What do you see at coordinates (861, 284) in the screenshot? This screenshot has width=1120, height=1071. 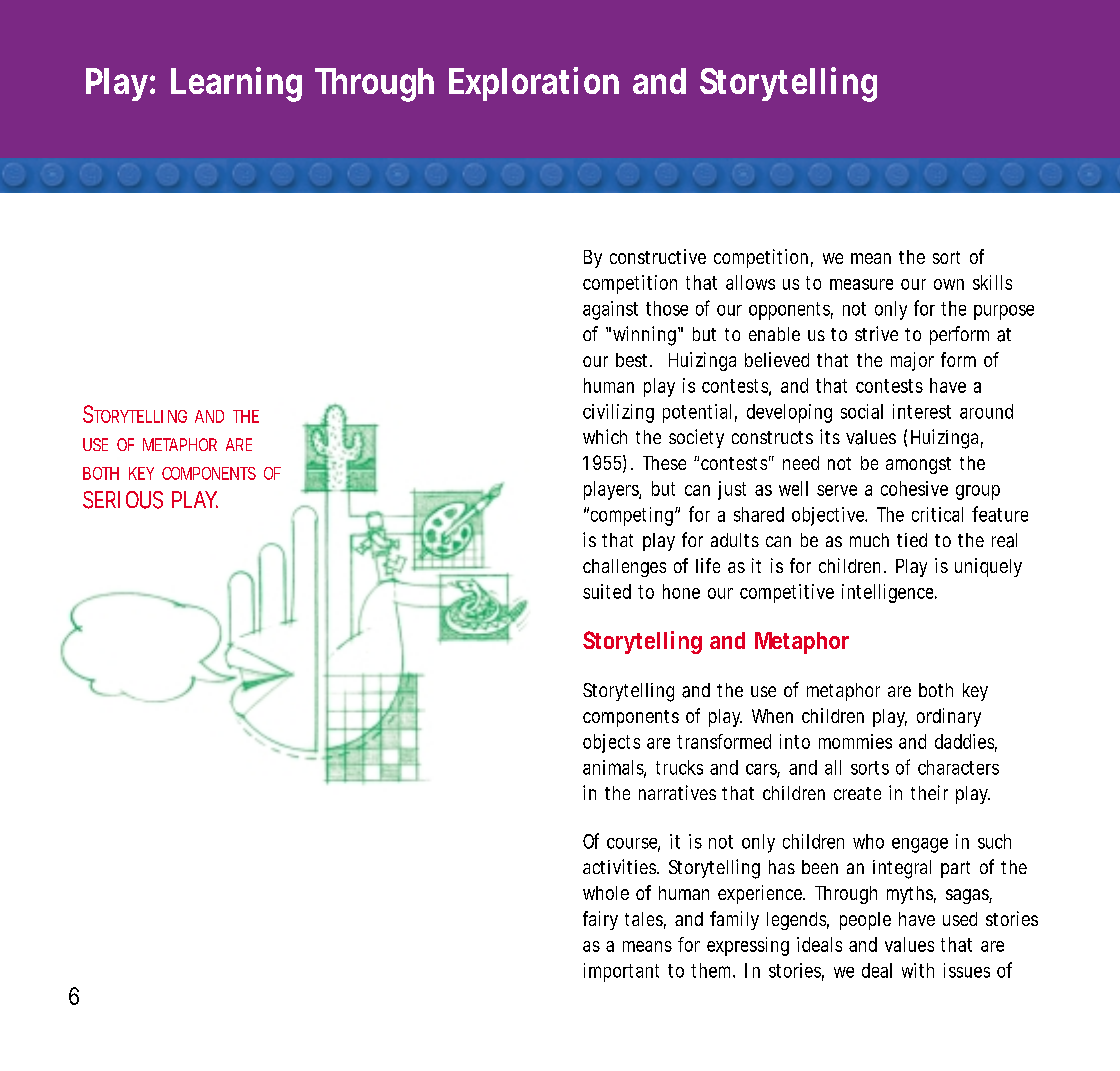 I see `measure` at bounding box center [861, 284].
